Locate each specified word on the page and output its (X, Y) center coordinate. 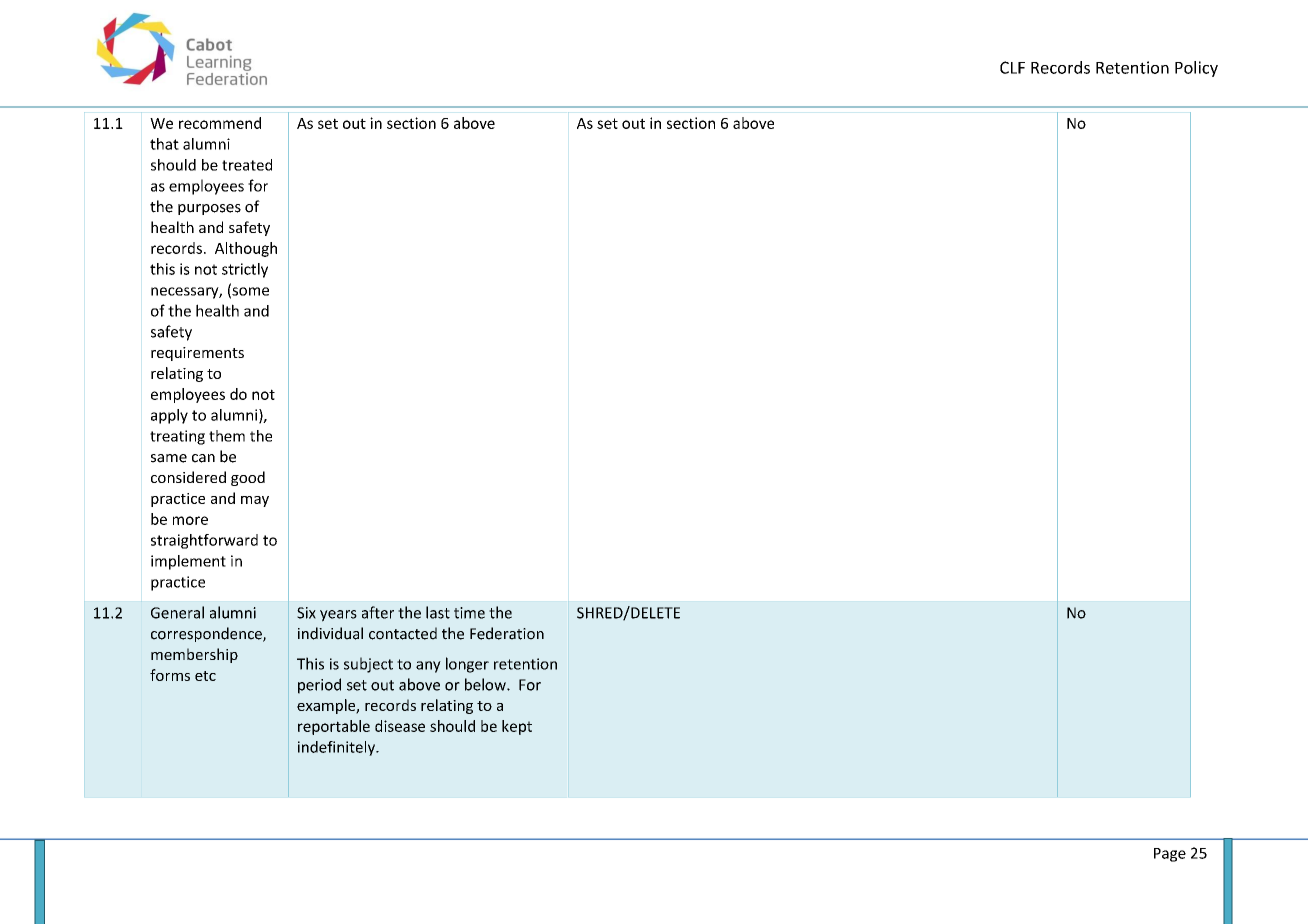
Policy (1196, 69)
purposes (209, 209)
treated (247, 165)
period (319, 686)
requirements (197, 354)
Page (1170, 855)
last (438, 612)
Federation (507, 633)
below (486, 684)
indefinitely (337, 748)
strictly (245, 270)
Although (246, 249)
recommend (220, 123)
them (227, 436)
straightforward (204, 541)
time (469, 613)
